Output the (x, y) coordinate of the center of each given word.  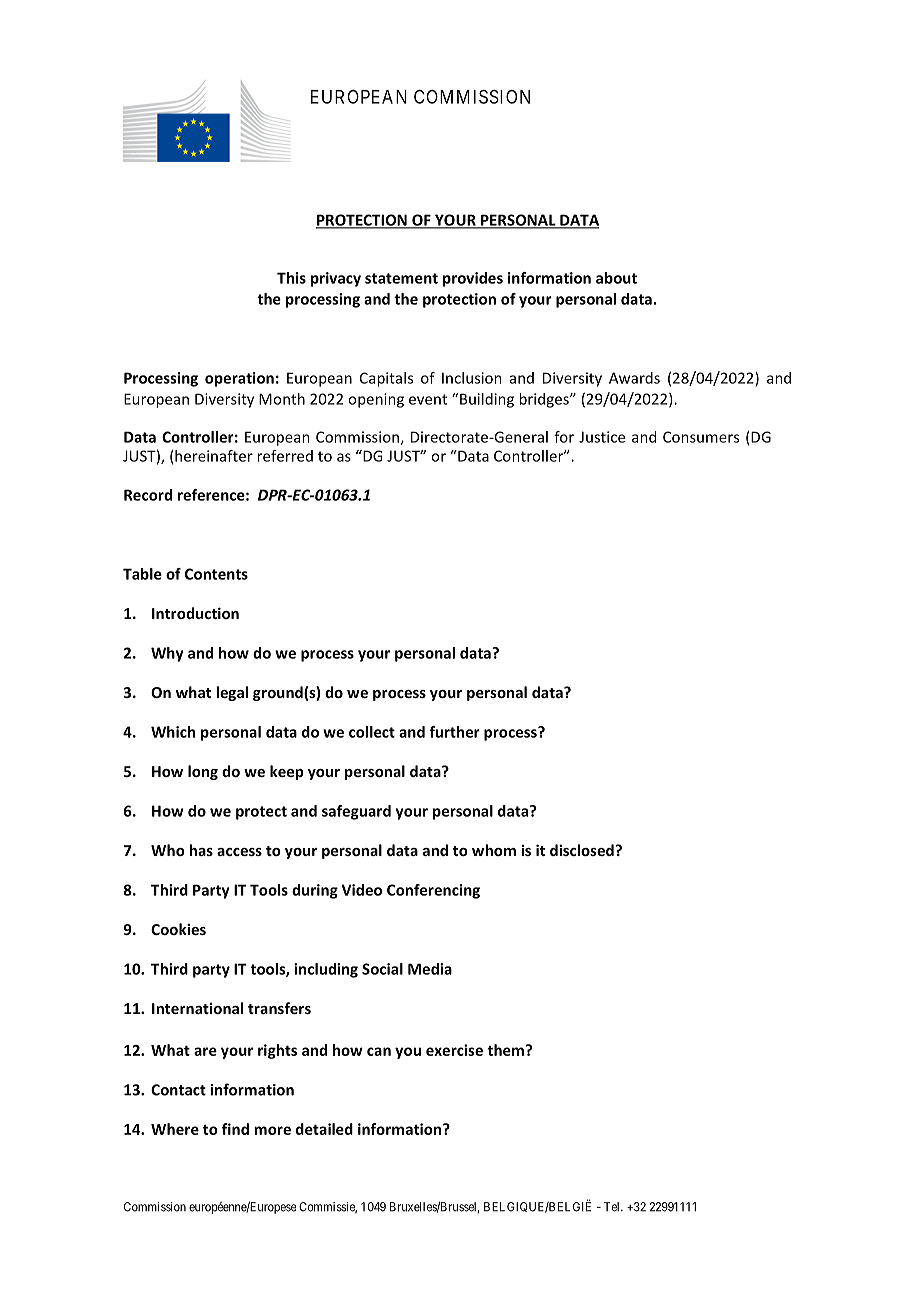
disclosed (583, 850)
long (203, 772)
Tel (613, 1207)
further (454, 732)
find (235, 1129)
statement (401, 278)
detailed (324, 1129)
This (291, 278)
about (616, 278)
